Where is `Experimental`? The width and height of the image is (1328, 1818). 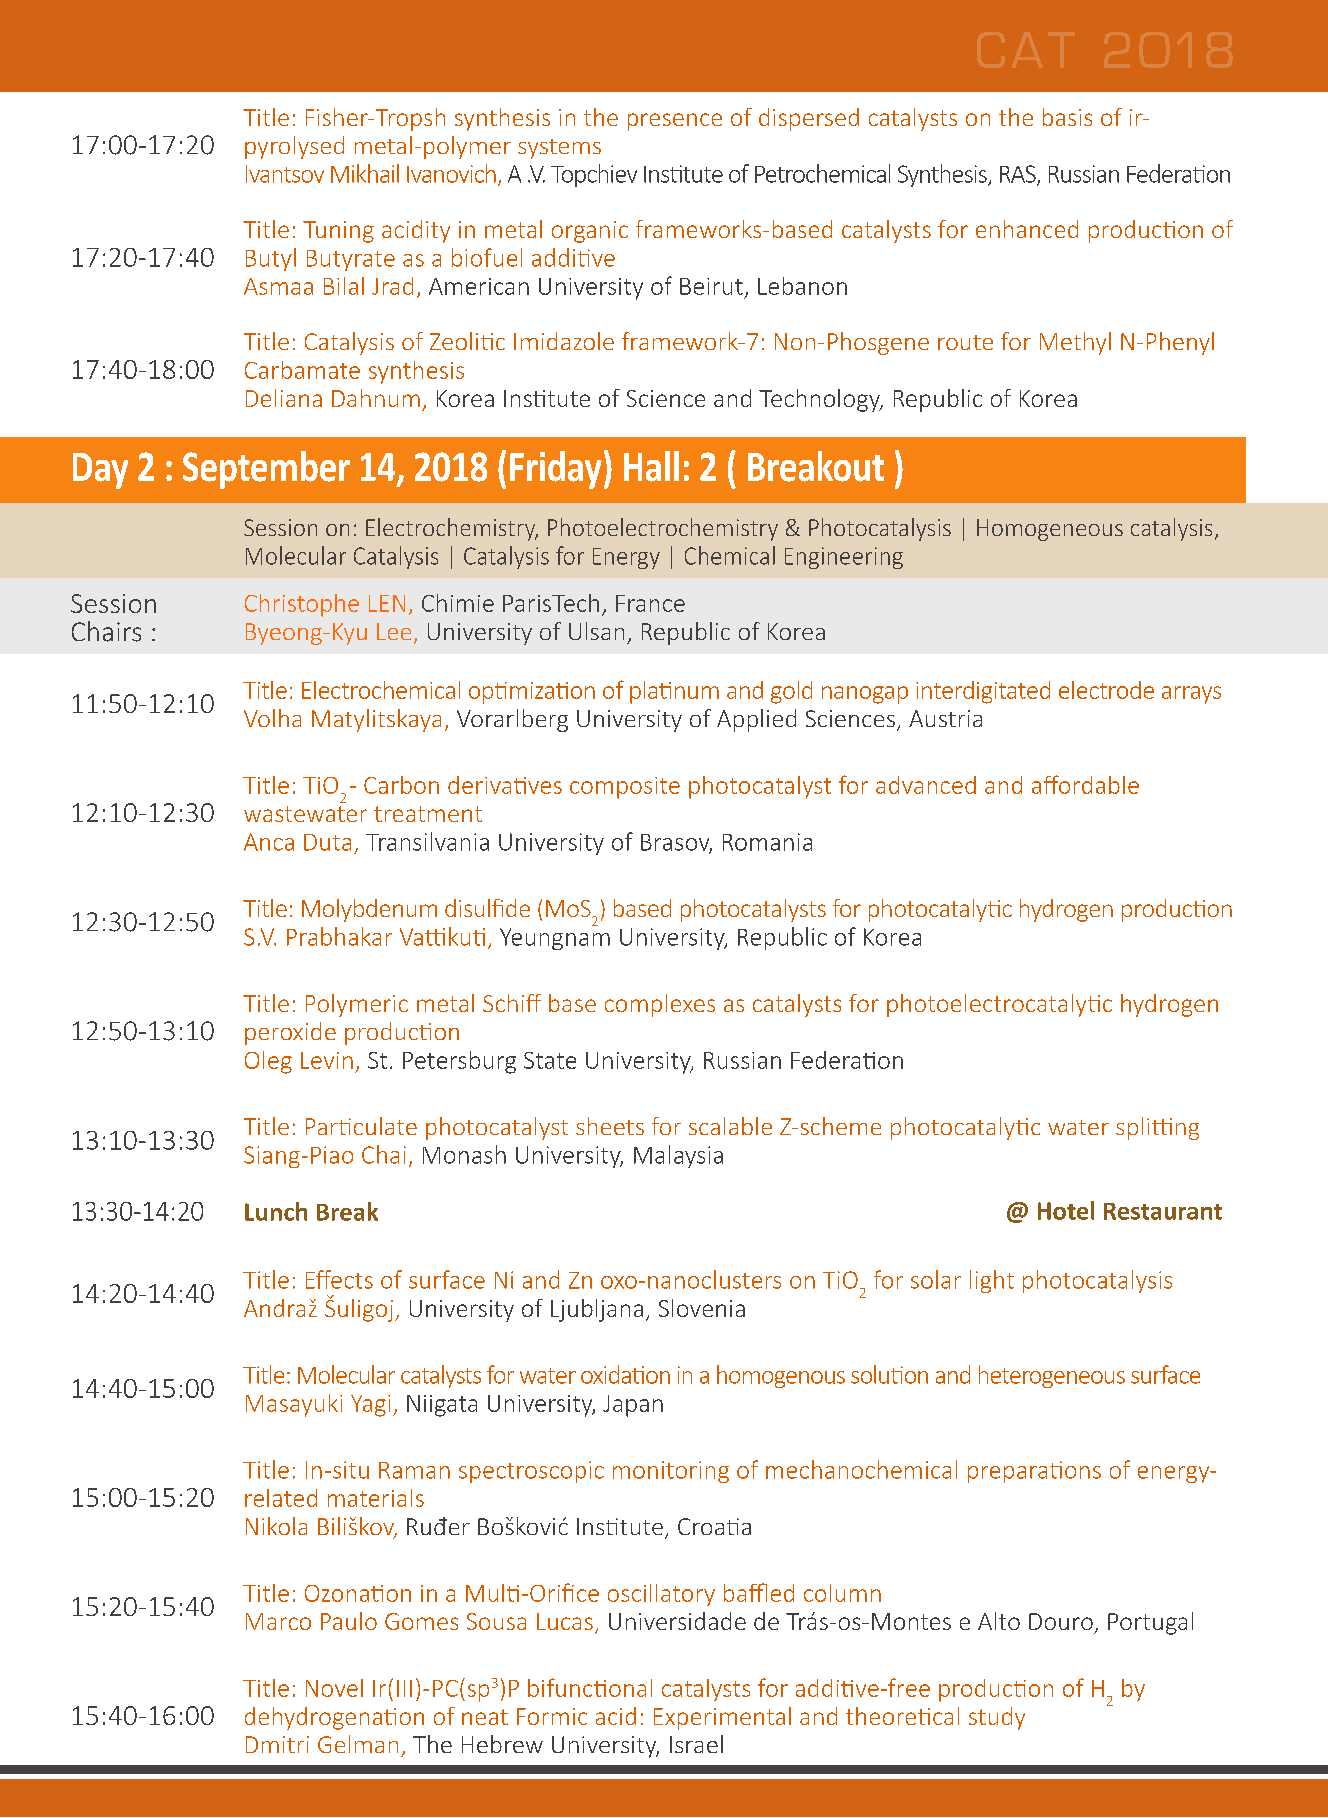
Experimental is located at coordinates (722, 1718).
